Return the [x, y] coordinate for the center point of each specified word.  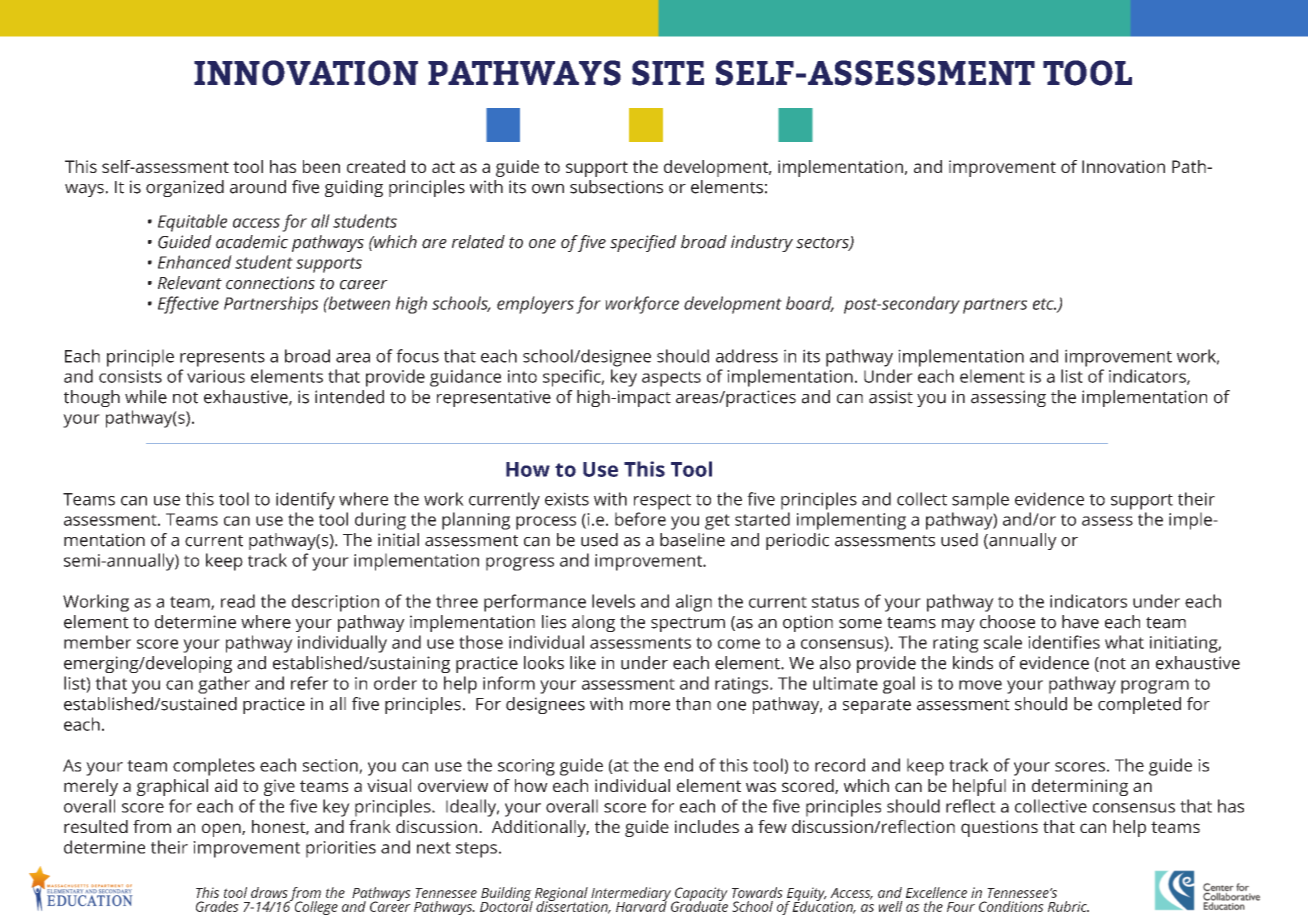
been [321, 166]
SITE [668, 73]
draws [269, 892]
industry [762, 243]
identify [305, 501]
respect [662, 502]
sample [980, 501]
